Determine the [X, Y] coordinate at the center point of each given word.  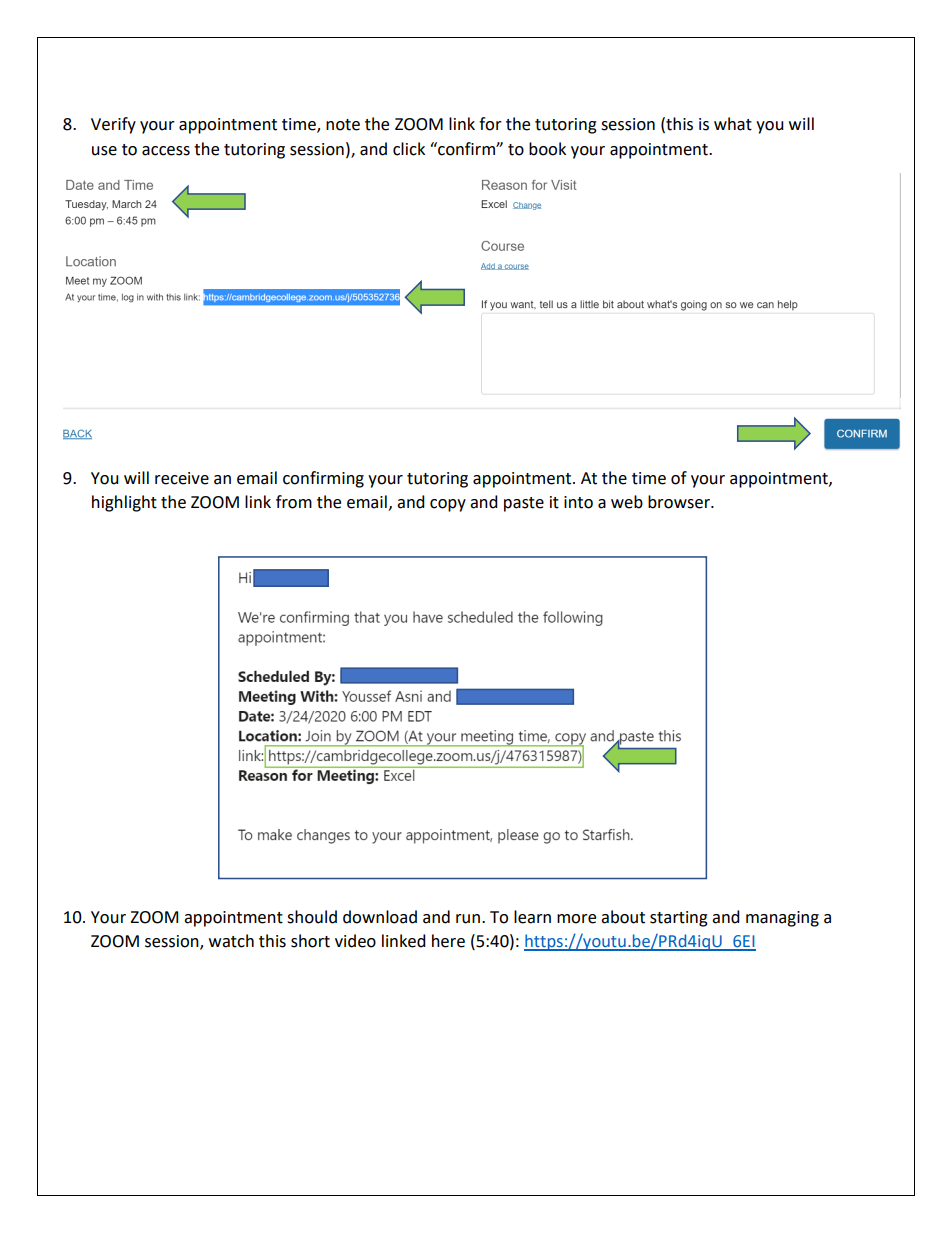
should [312, 917]
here [448, 941]
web [627, 502]
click [409, 149]
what [733, 124]
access [166, 151]
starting [679, 919]
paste [524, 504]
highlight [124, 503]
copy [448, 505]
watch [231, 941]
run [468, 919]
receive [182, 478]
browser [680, 502]
